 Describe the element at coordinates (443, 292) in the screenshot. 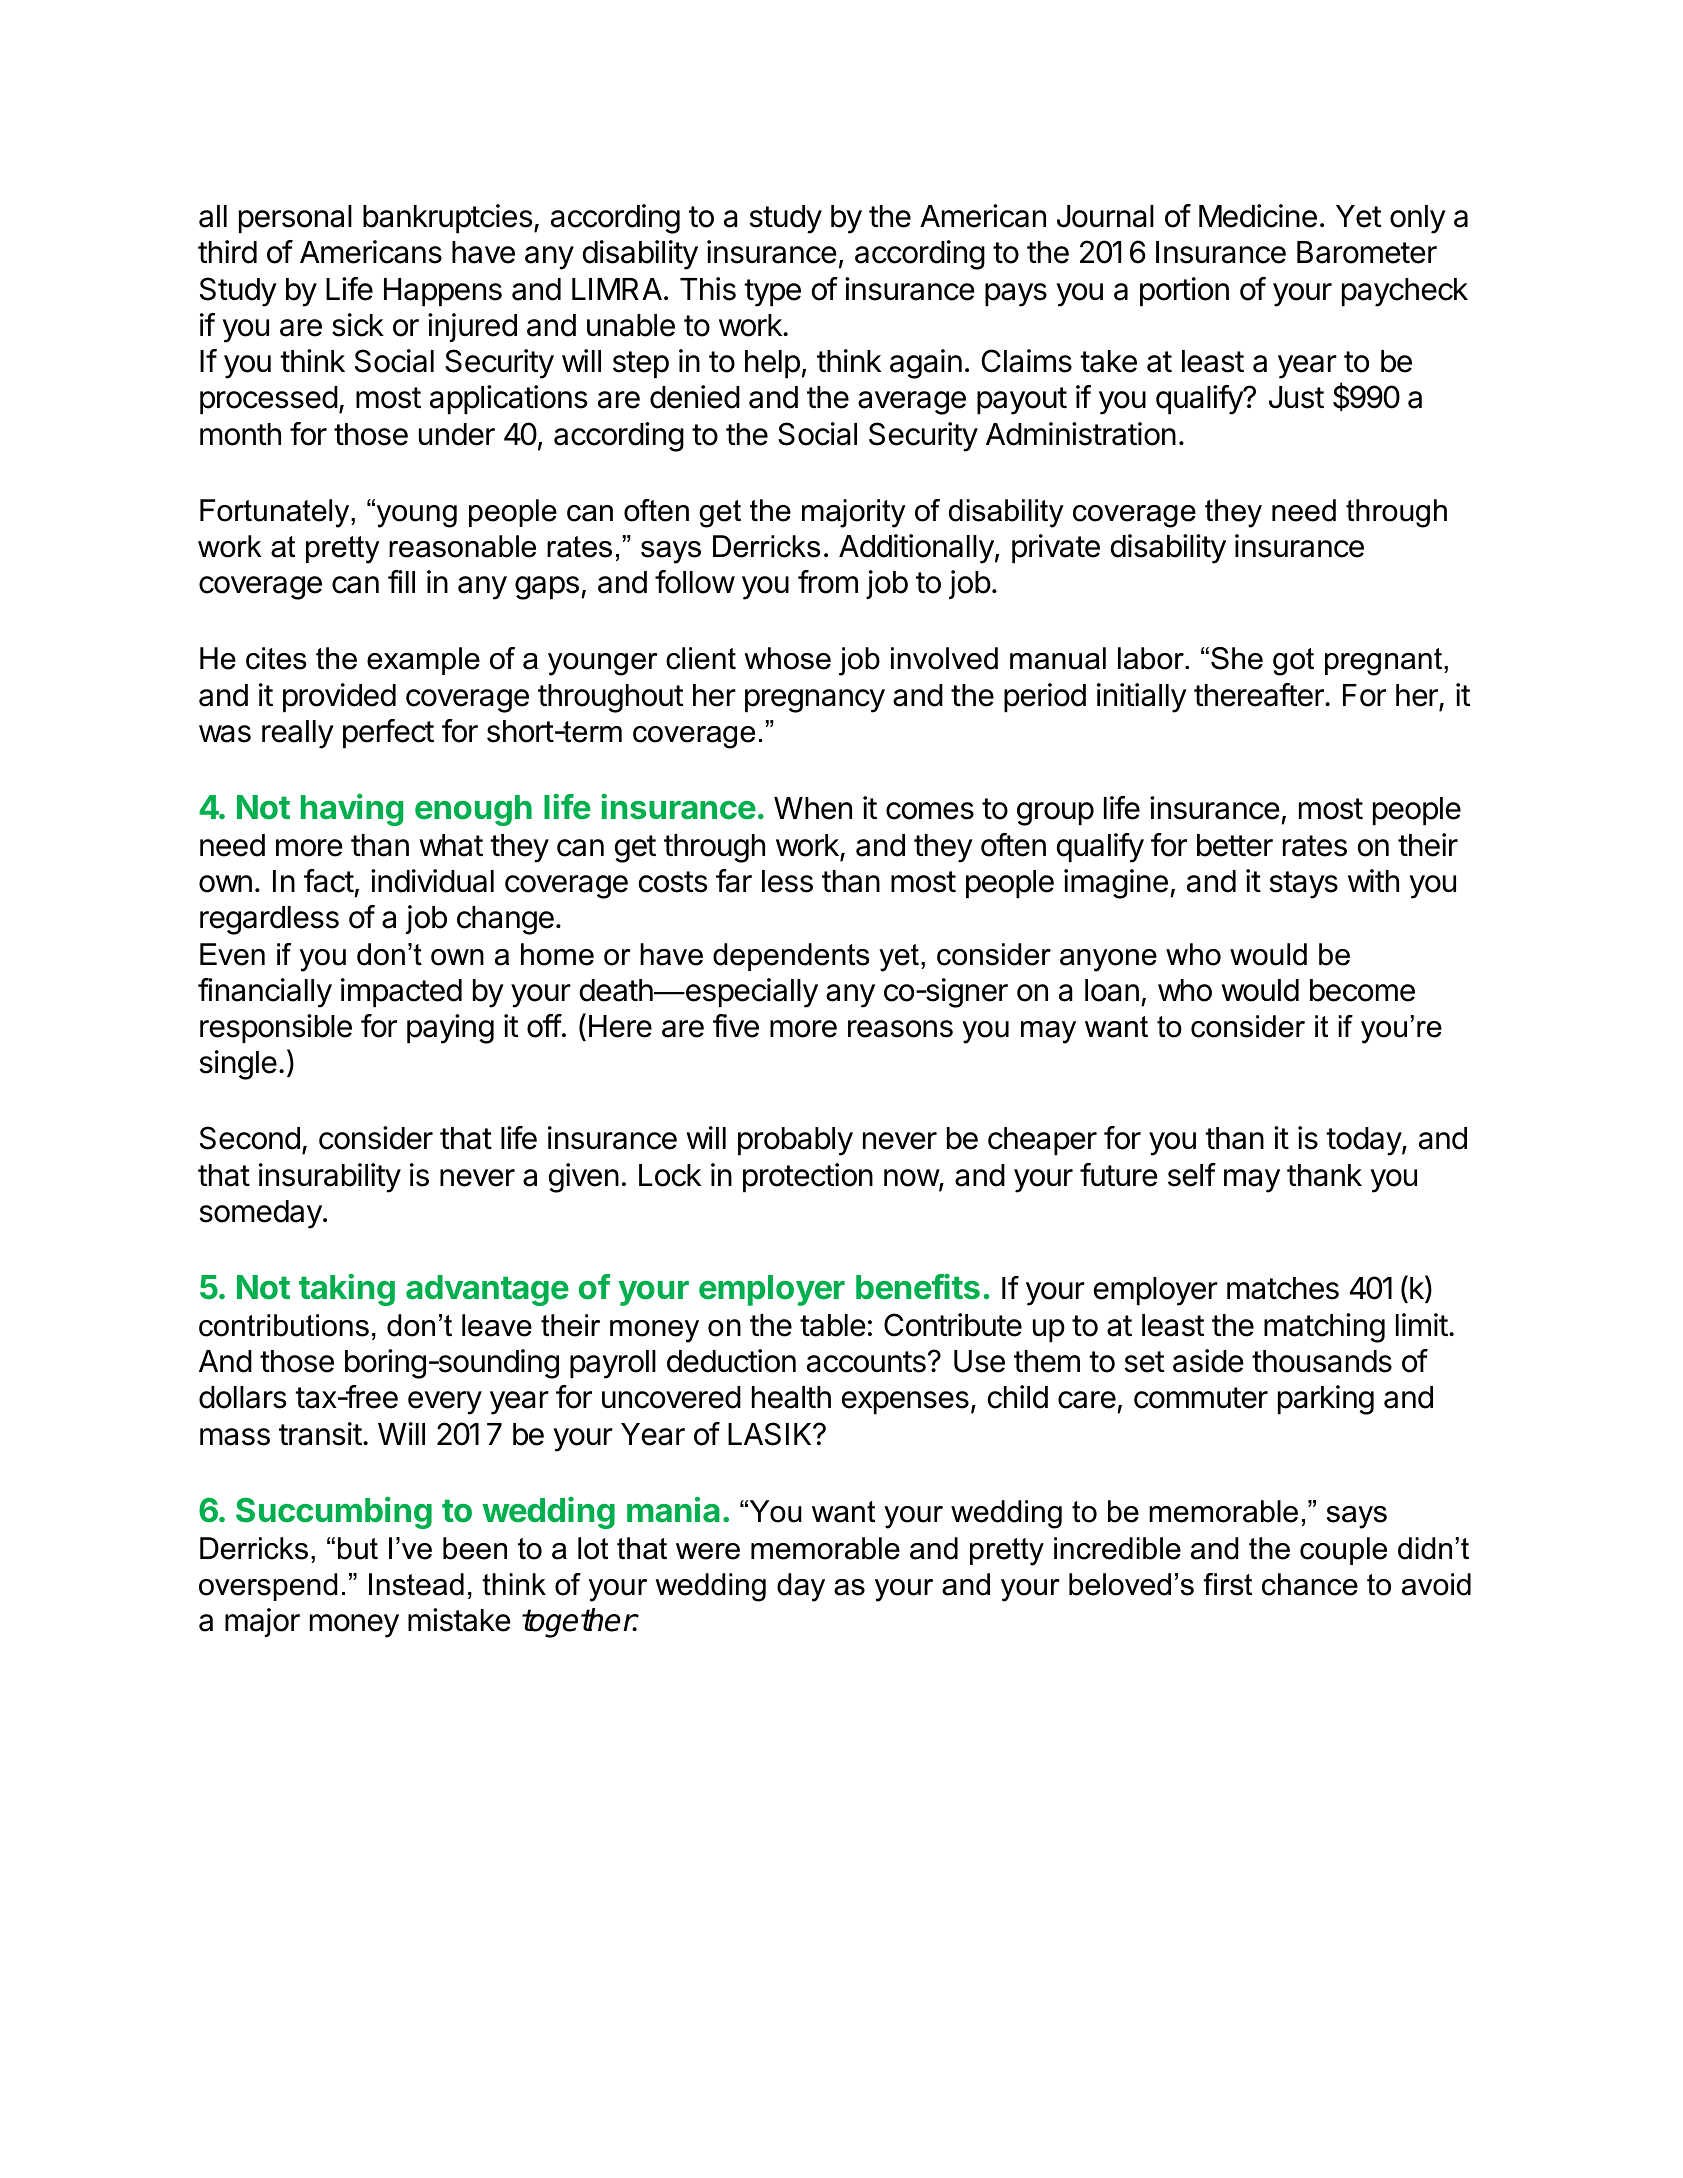

I see `Happens` at that location.
